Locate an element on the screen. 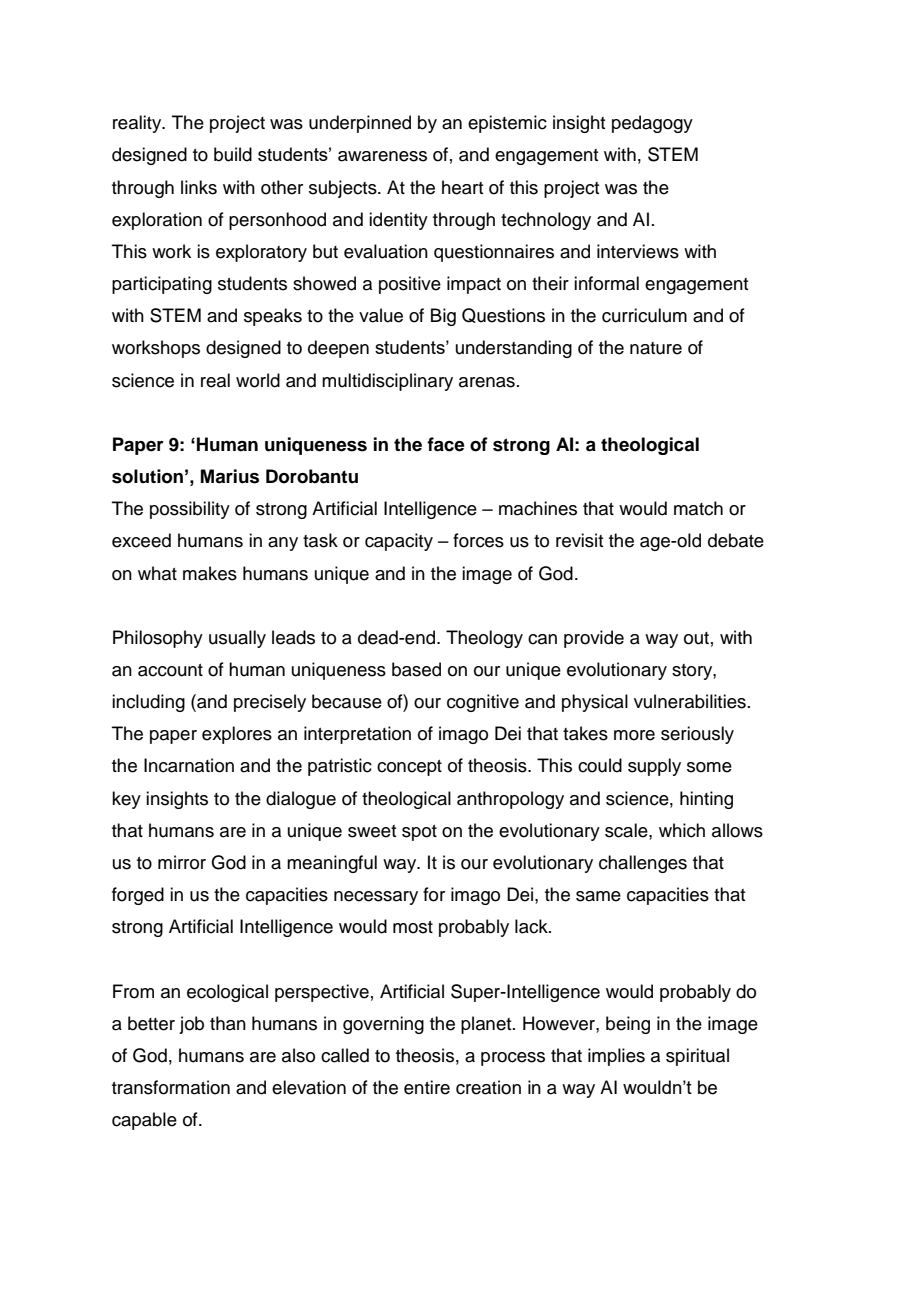 The width and height of the screenshot is (924, 1308). transformation is located at coordinates (171, 1087).
